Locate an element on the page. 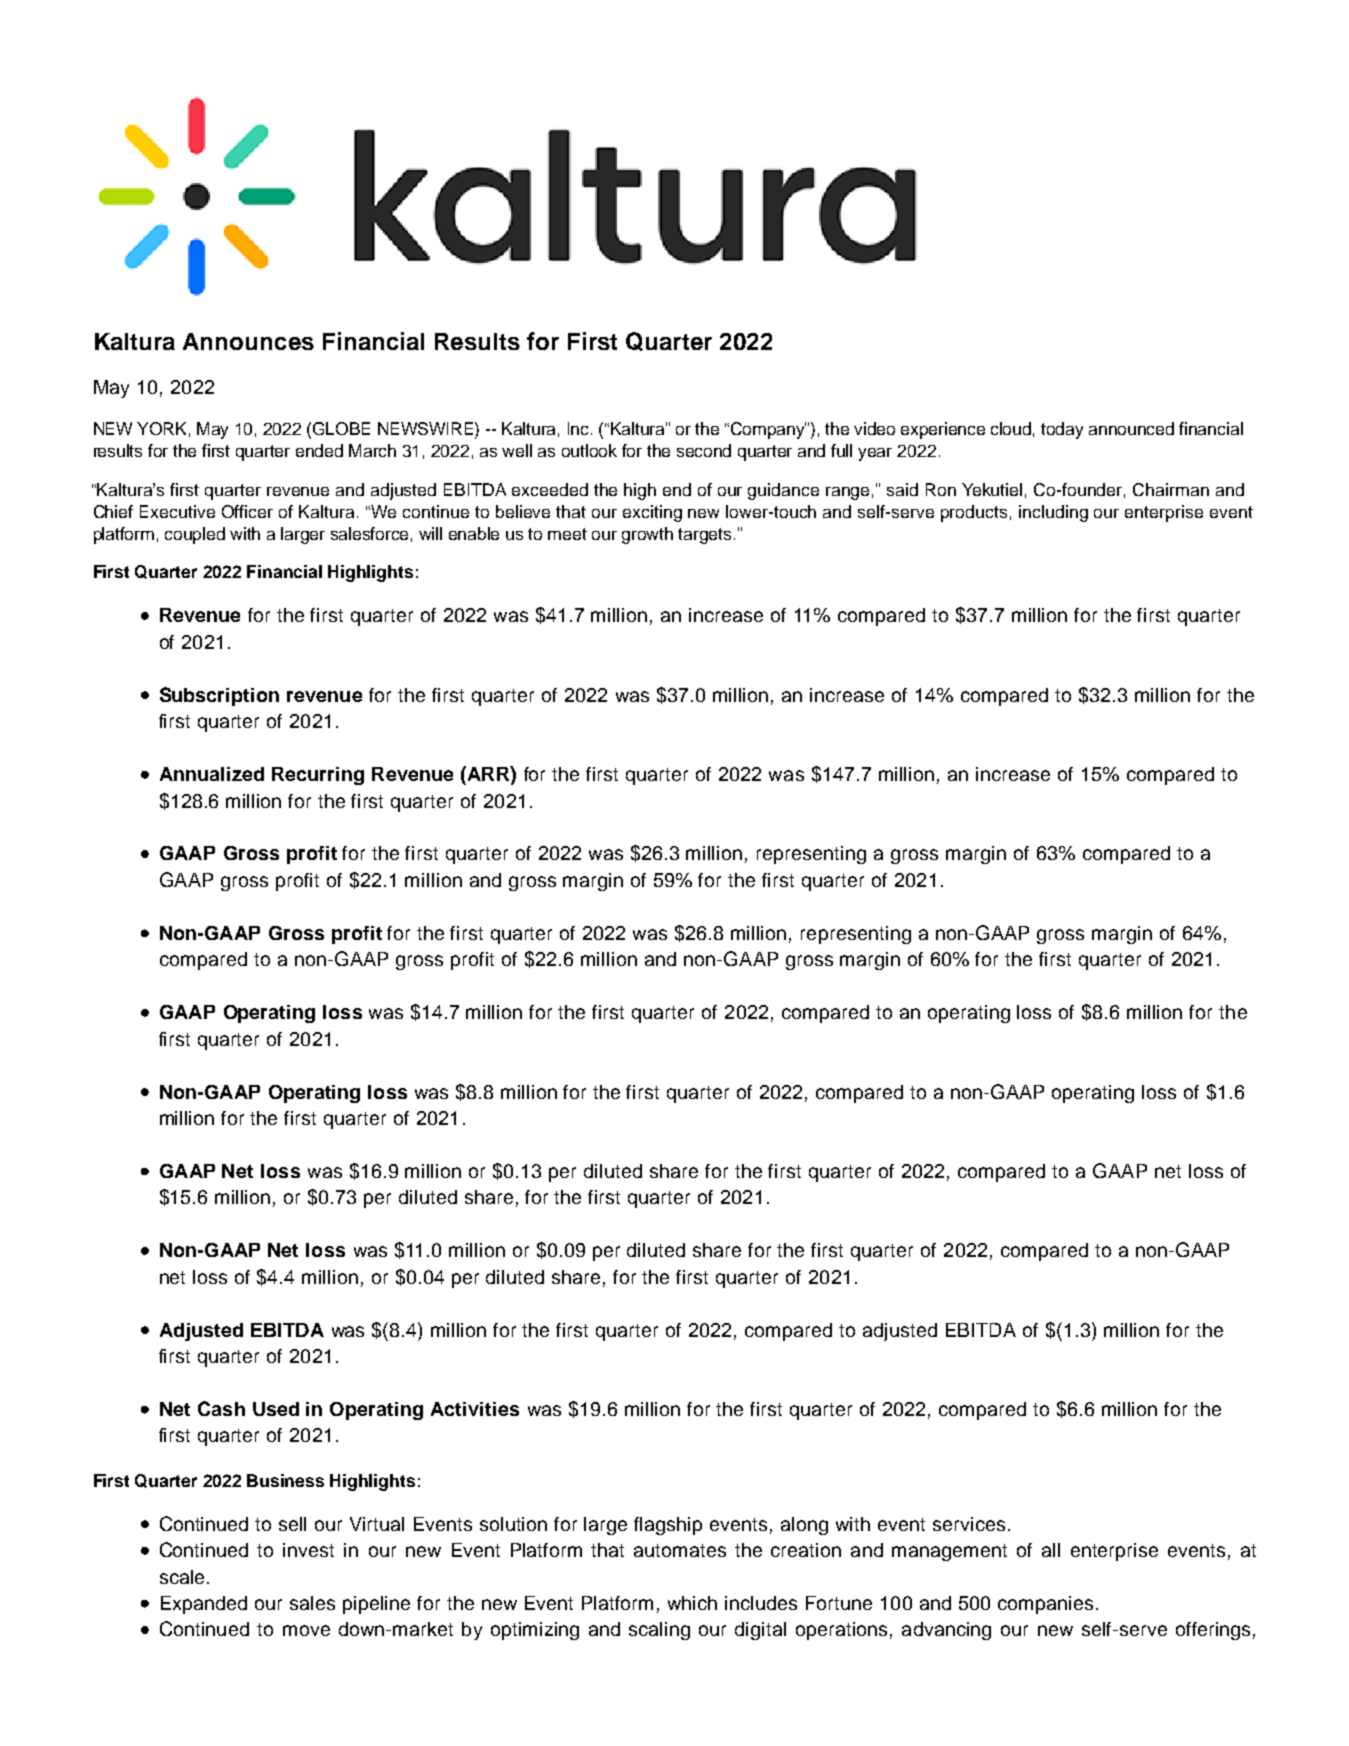 This document has height=1746, width=1349. including is located at coordinates (1053, 513).
